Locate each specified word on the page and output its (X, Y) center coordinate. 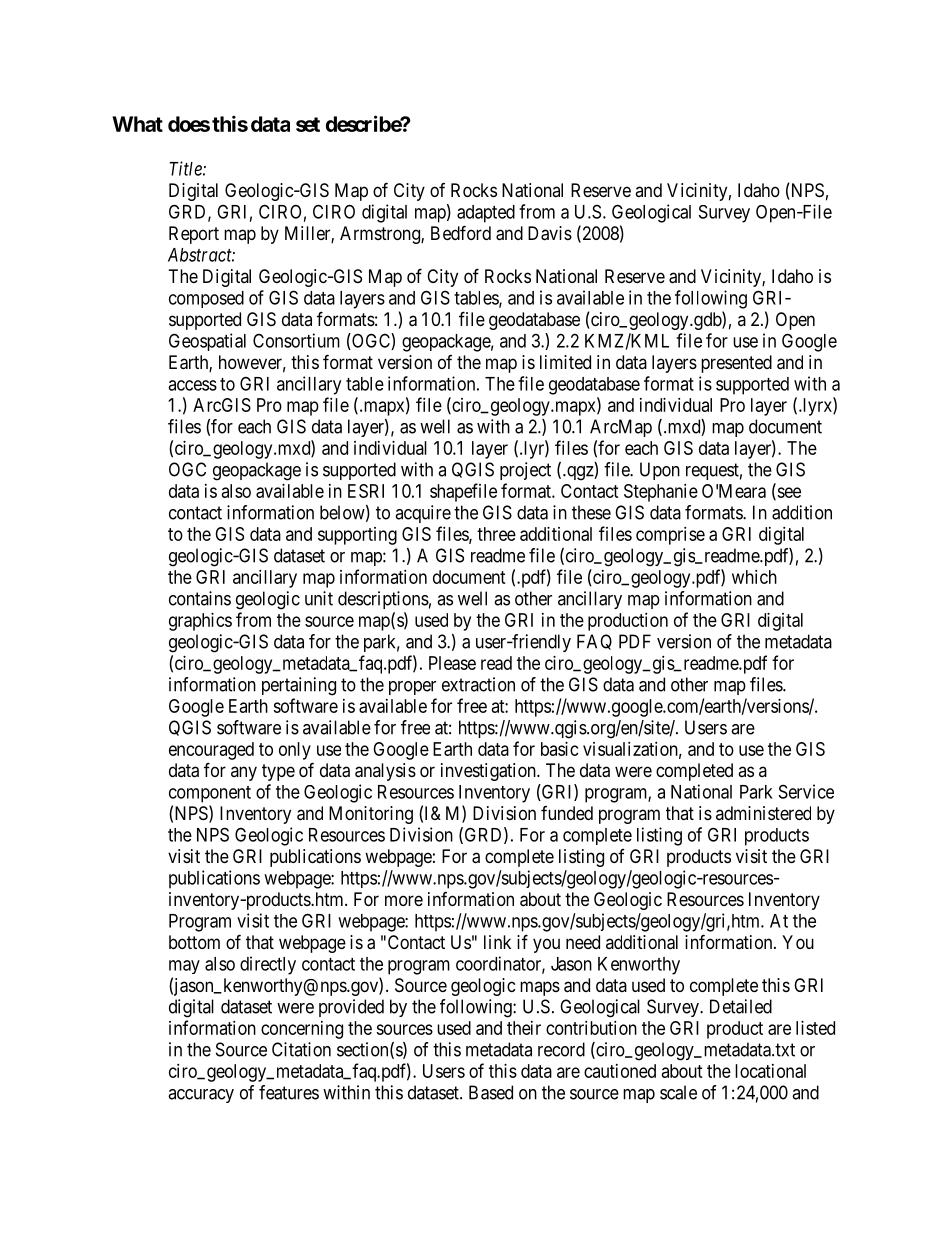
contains (200, 598)
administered (763, 813)
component (210, 794)
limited (565, 362)
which (754, 577)
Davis (550, 233)
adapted (486, 214)
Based (491, 1092)
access (192, 385)
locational (770, 1071)
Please (452, 663)
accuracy (201, 1096)
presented (736, 364)
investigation (489, 772)
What (137, 124)
